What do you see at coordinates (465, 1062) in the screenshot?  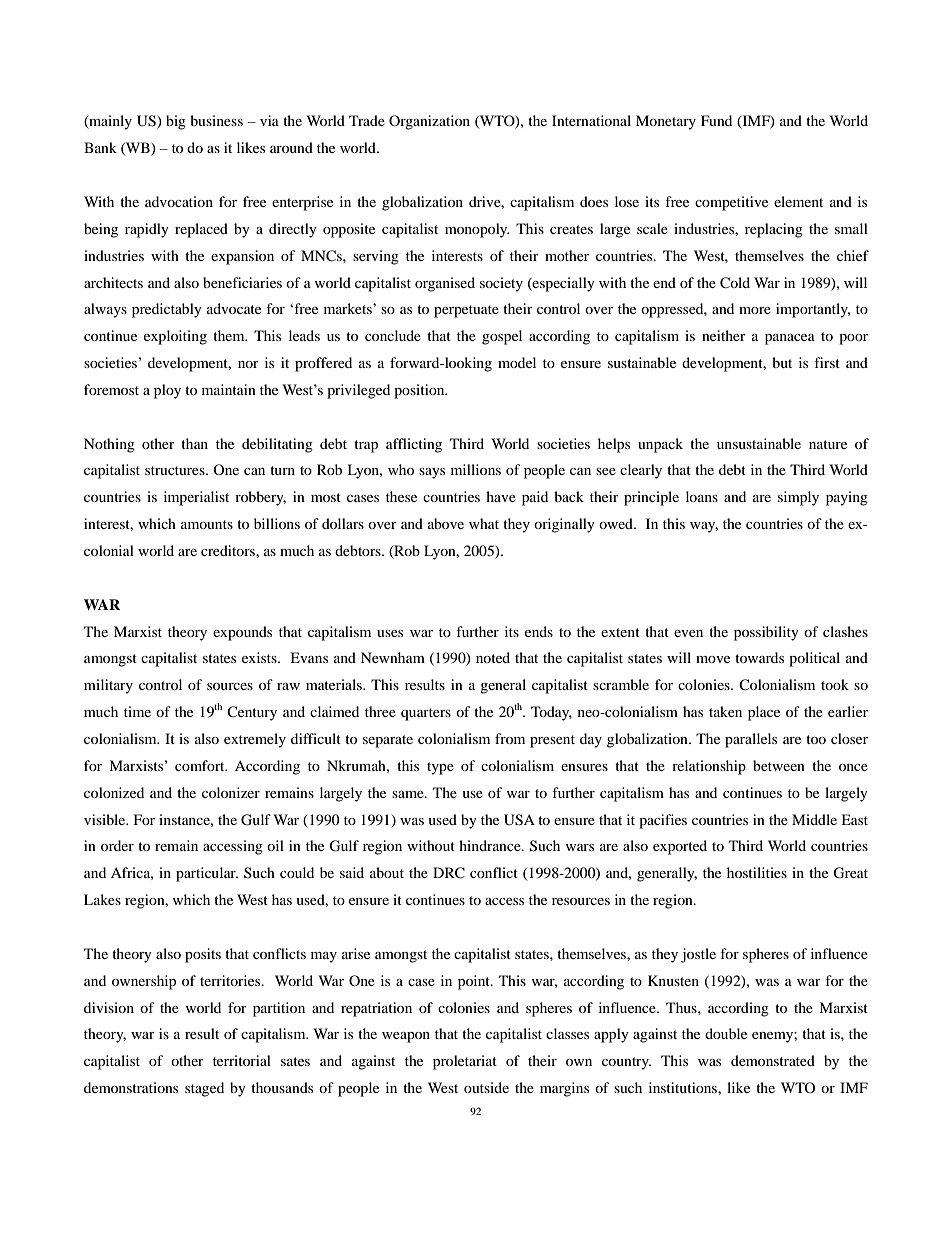 I see `proletariat` at bounding box center [465, 1062].
